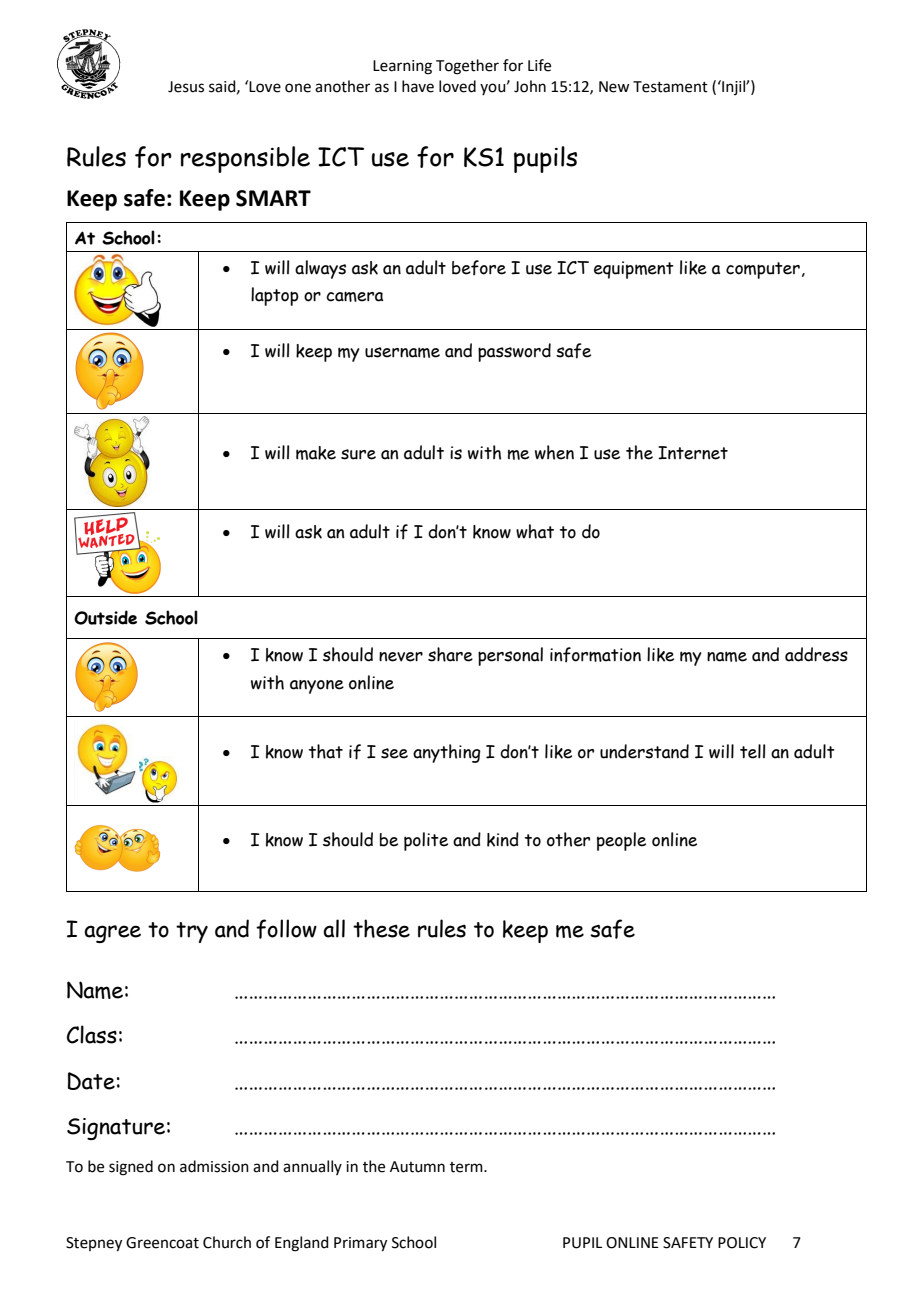 The image size is (924, 1308). Describe the element at coordinates (670, 87) in the screenshot. I see `Testament` at that location.
